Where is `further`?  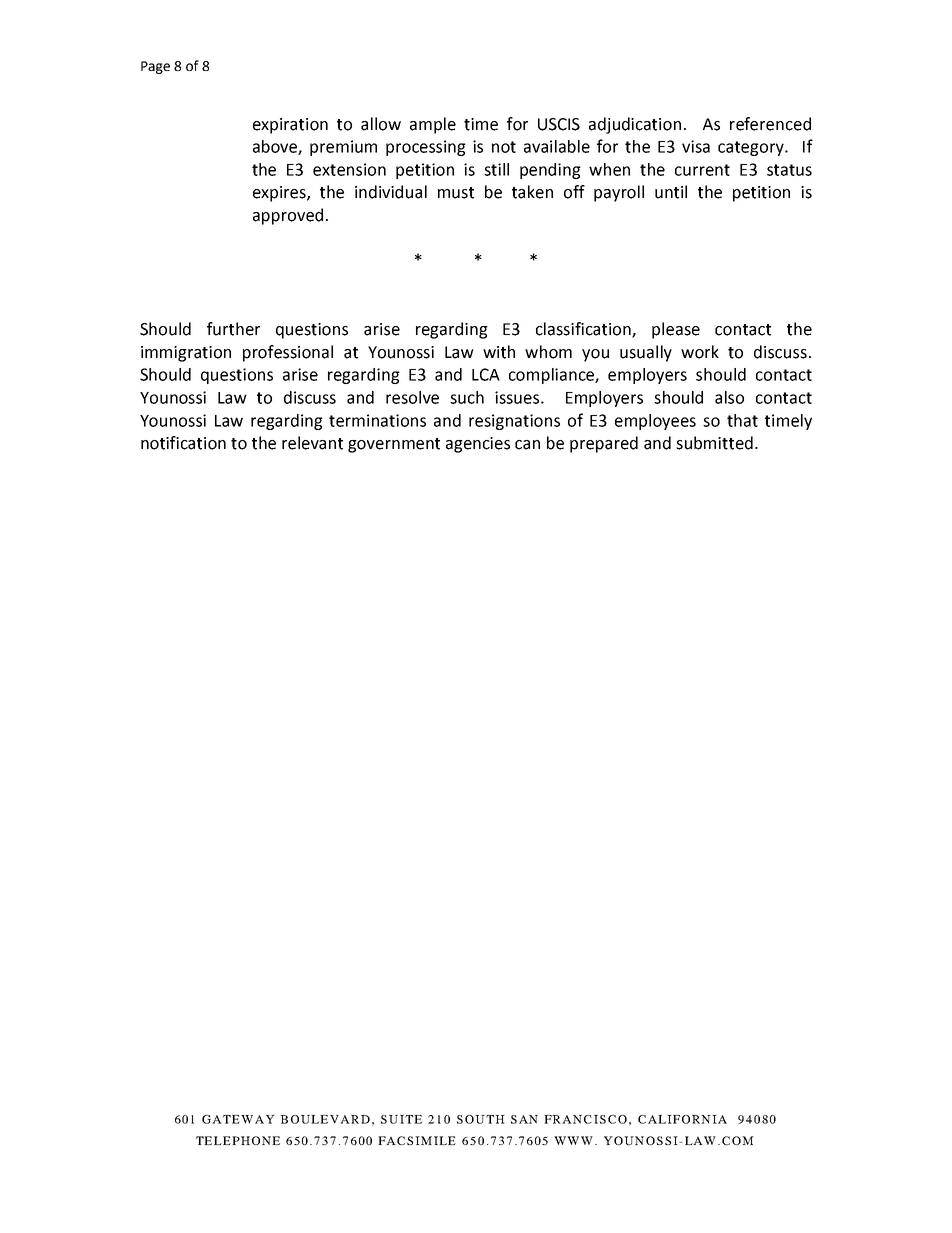 further is located at coordinates (233, 329).
